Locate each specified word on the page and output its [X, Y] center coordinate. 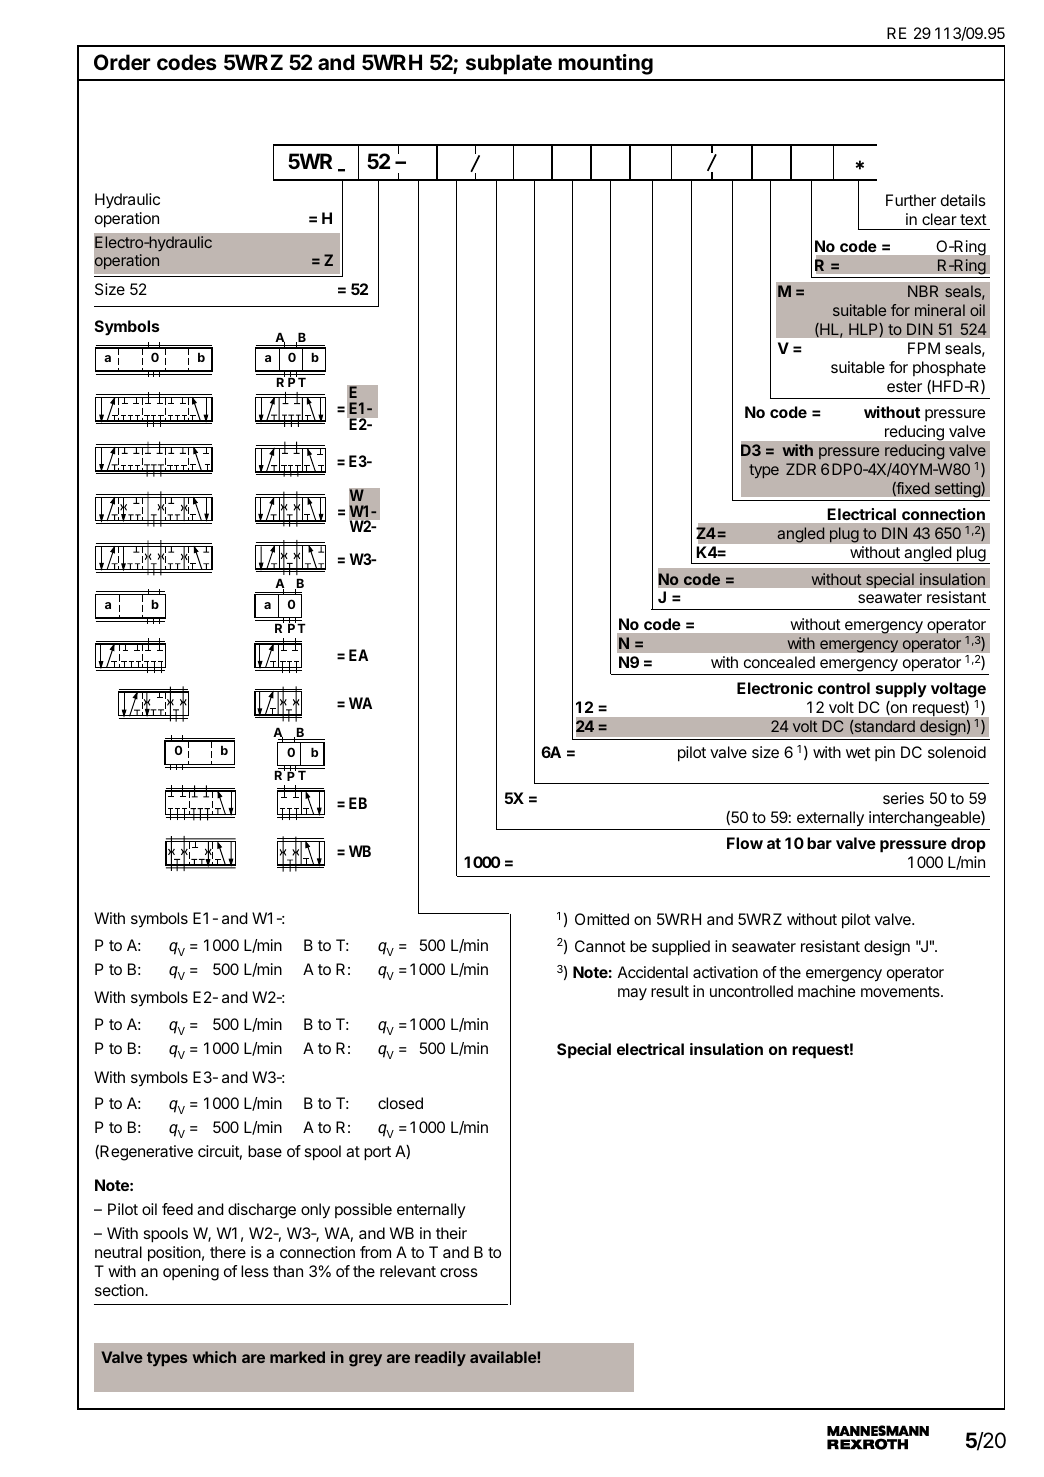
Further [911, 200]
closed [400, 1103]
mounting [606, 64]
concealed [779, 662]
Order [122, 62]
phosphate [949, 368]
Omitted [602, 919]
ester [904, 386]
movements [901, 991]
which [214, 1357]
